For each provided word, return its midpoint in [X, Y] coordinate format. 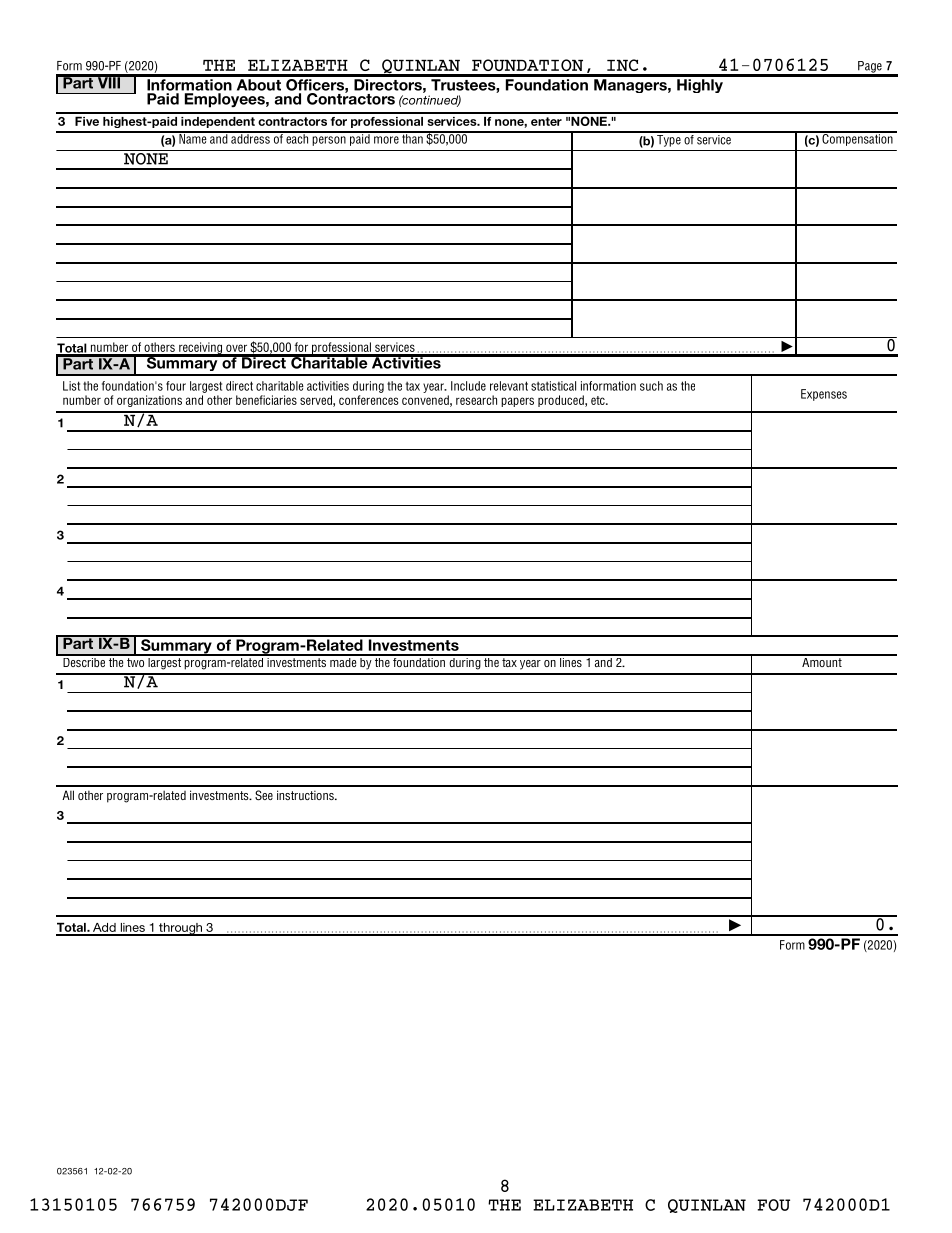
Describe [84, 661]
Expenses [824, 395]
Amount [822, 661]
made [343, 661]
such [651, 386]
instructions [306, 795]
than [412, 138]
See [264, 795]
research [476, 400]
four [176, 386]
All [68, 795]
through [180, 929]
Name [193, 138]
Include [468, 386]
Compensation [857, 139]
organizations [149, 401]
